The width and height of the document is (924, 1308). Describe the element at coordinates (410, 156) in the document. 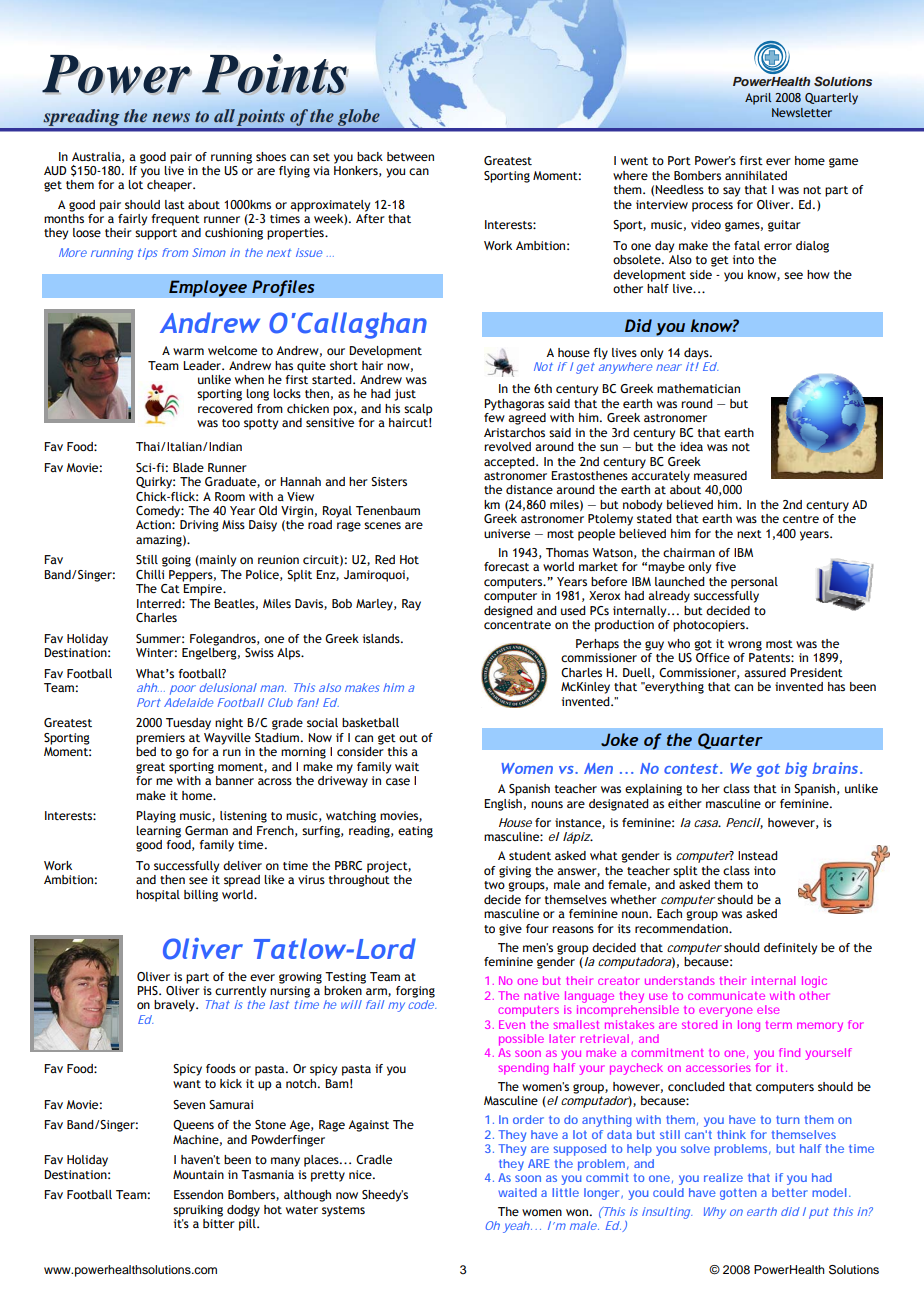

I see `between` at that location.
